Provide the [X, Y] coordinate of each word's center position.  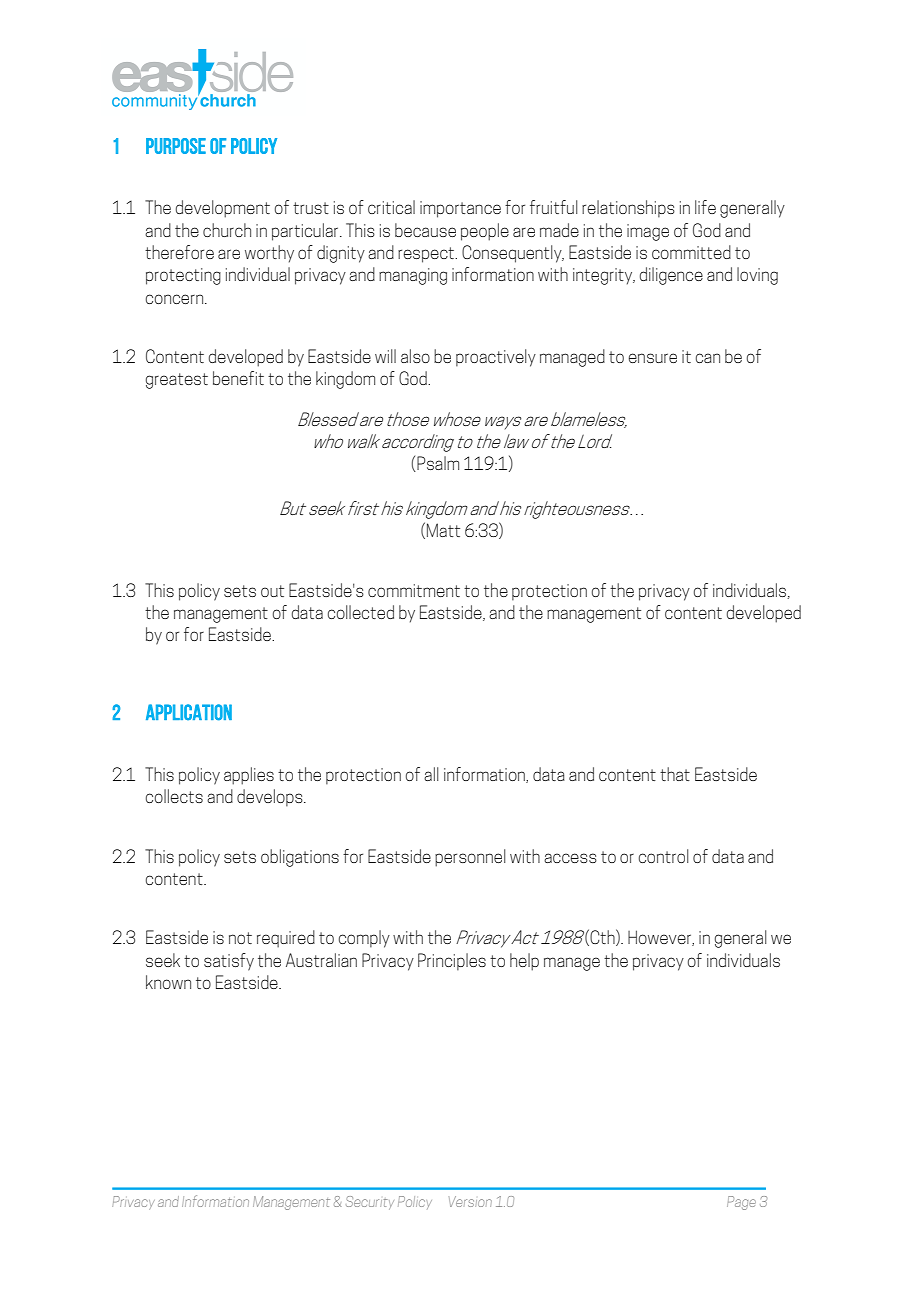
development [223, 209]
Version [470, 1201]
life [705, 207]
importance [460, 209]
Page [741, 1203]
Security [370, 1203]
